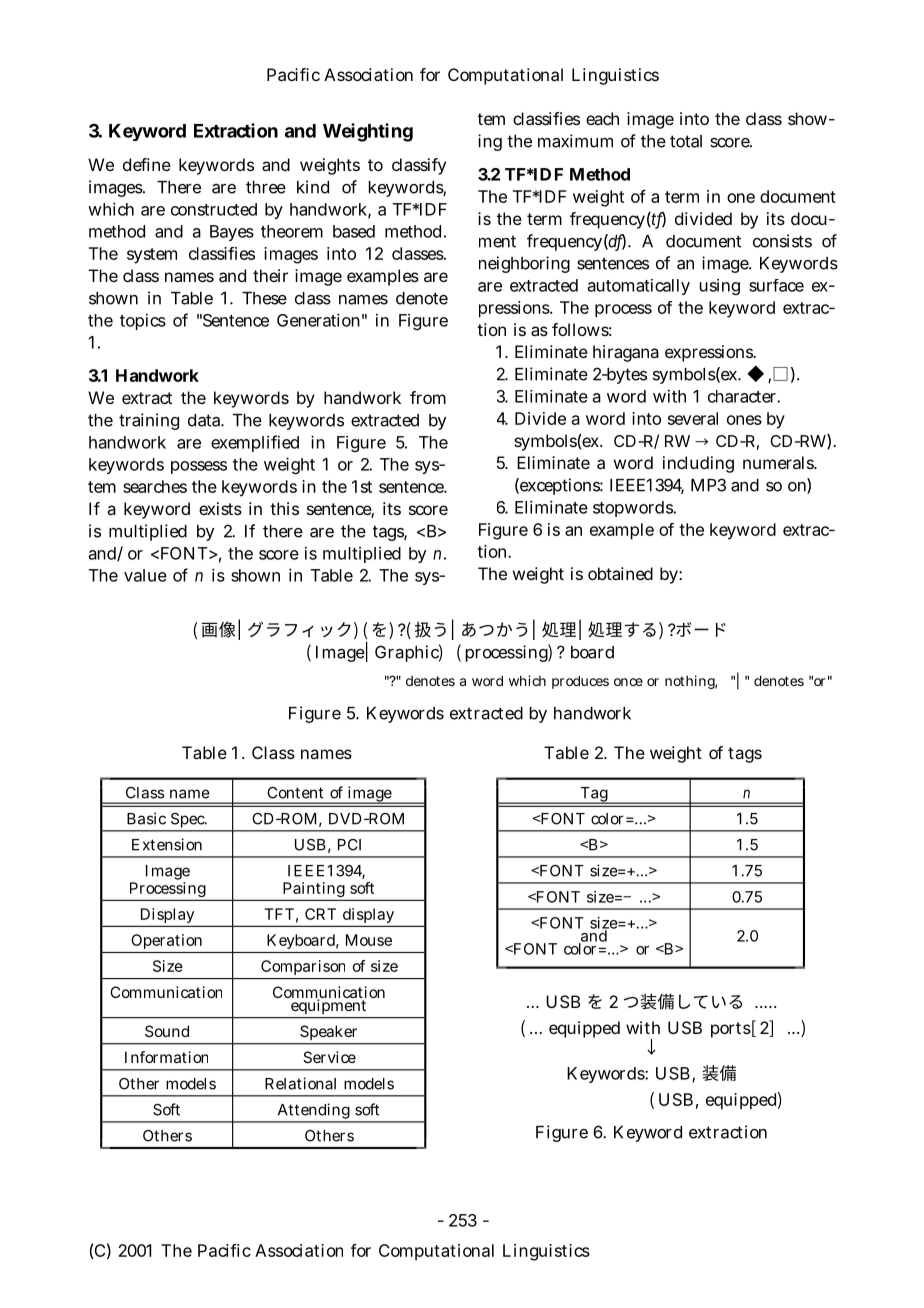 The width and height of the screenshot is (924, 1308). Describe the element at coordinates (691, 682) in the screenshot. I see `nothing` at that location.
